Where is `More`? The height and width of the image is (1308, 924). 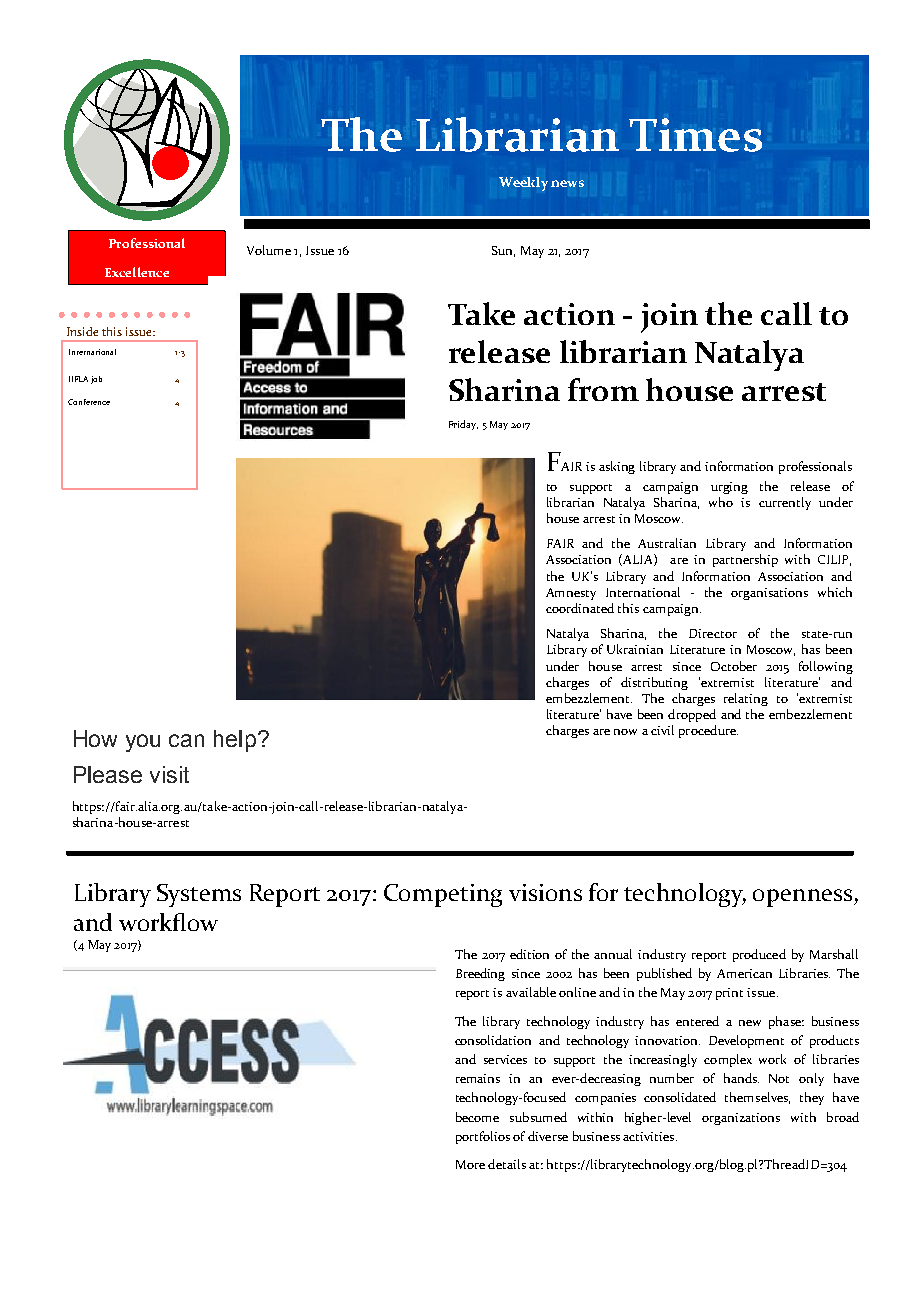
More is located at coordinates (470, 1164).
